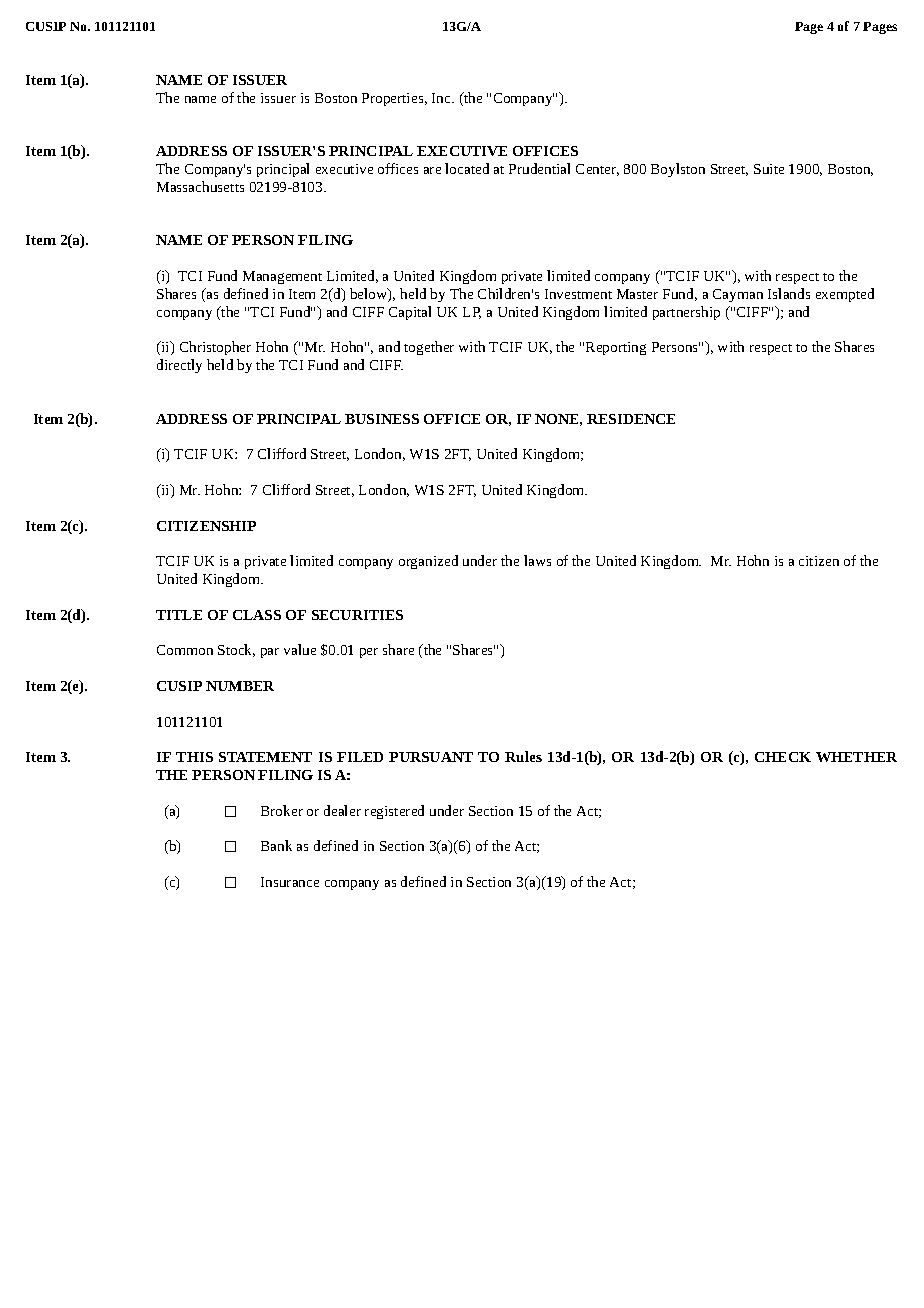 The width and height of the screenshot is (924, 1308). Describe the element at coordinates (539, 168) in the screenshot. I see `Prudential` at that location.
